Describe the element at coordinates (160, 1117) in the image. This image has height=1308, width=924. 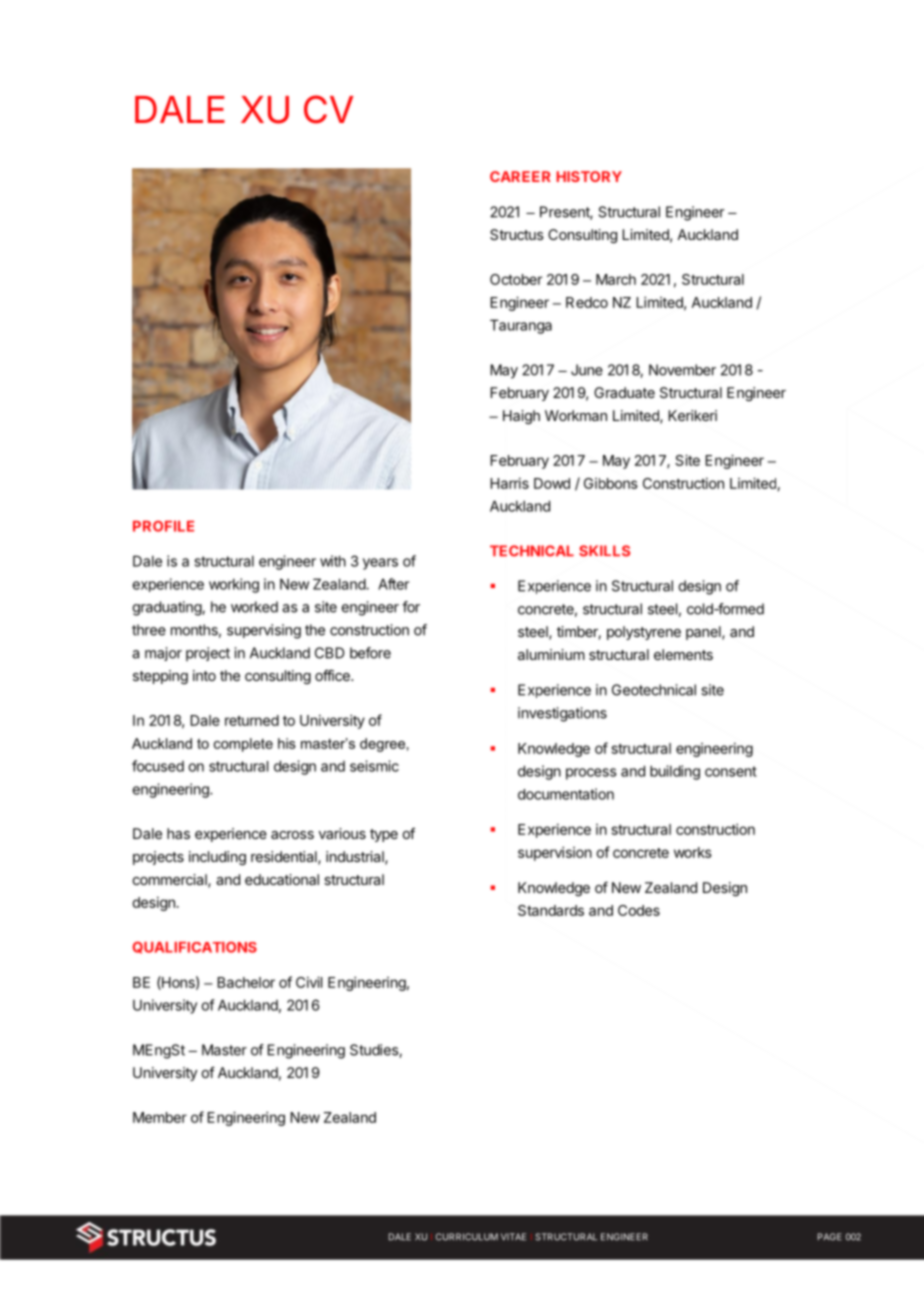
I see `Member` at that location.
